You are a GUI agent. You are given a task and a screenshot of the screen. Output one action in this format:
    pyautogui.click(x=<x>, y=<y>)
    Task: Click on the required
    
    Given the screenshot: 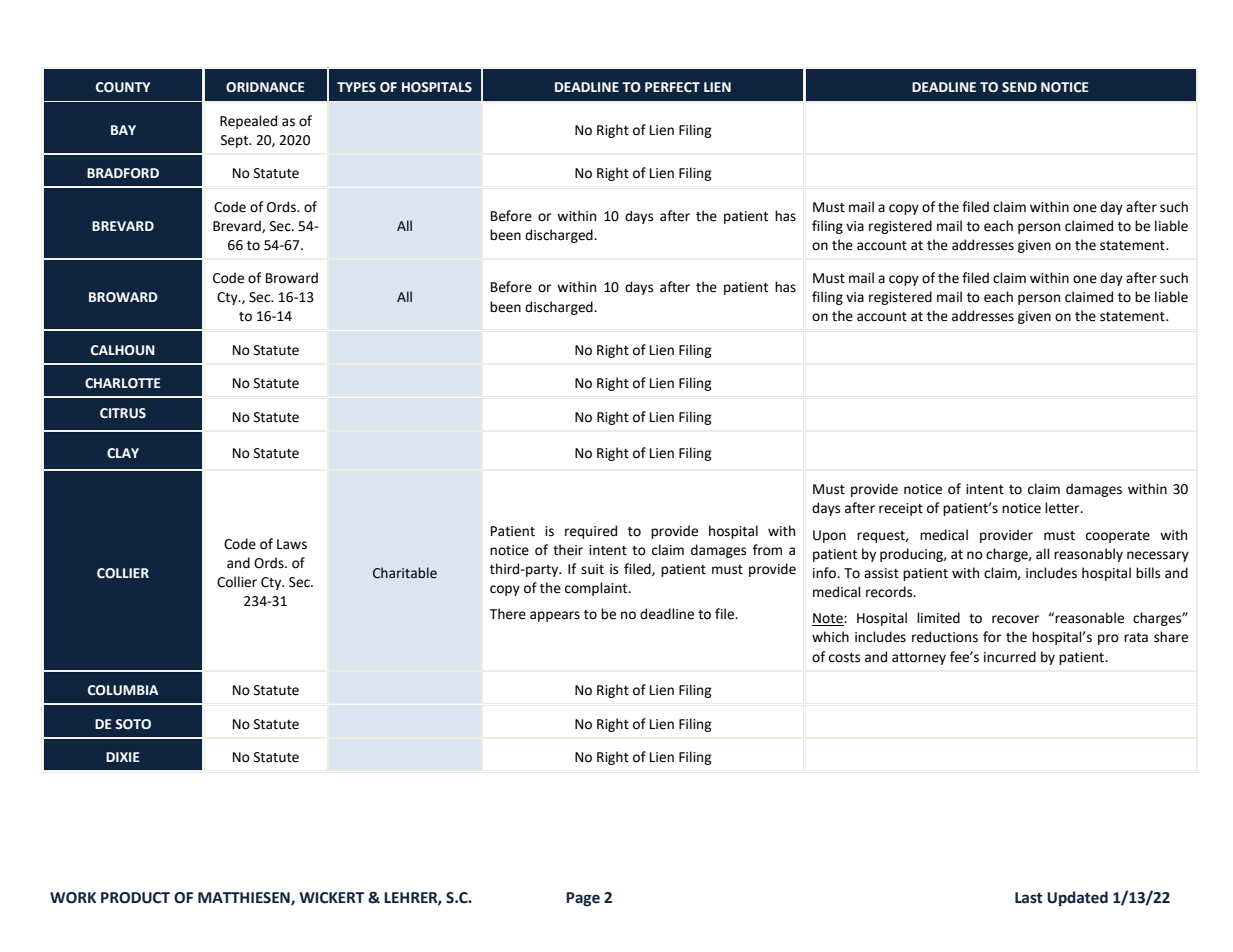 What is the action you would take?
    pyautogui.click(x=591, y=532)
